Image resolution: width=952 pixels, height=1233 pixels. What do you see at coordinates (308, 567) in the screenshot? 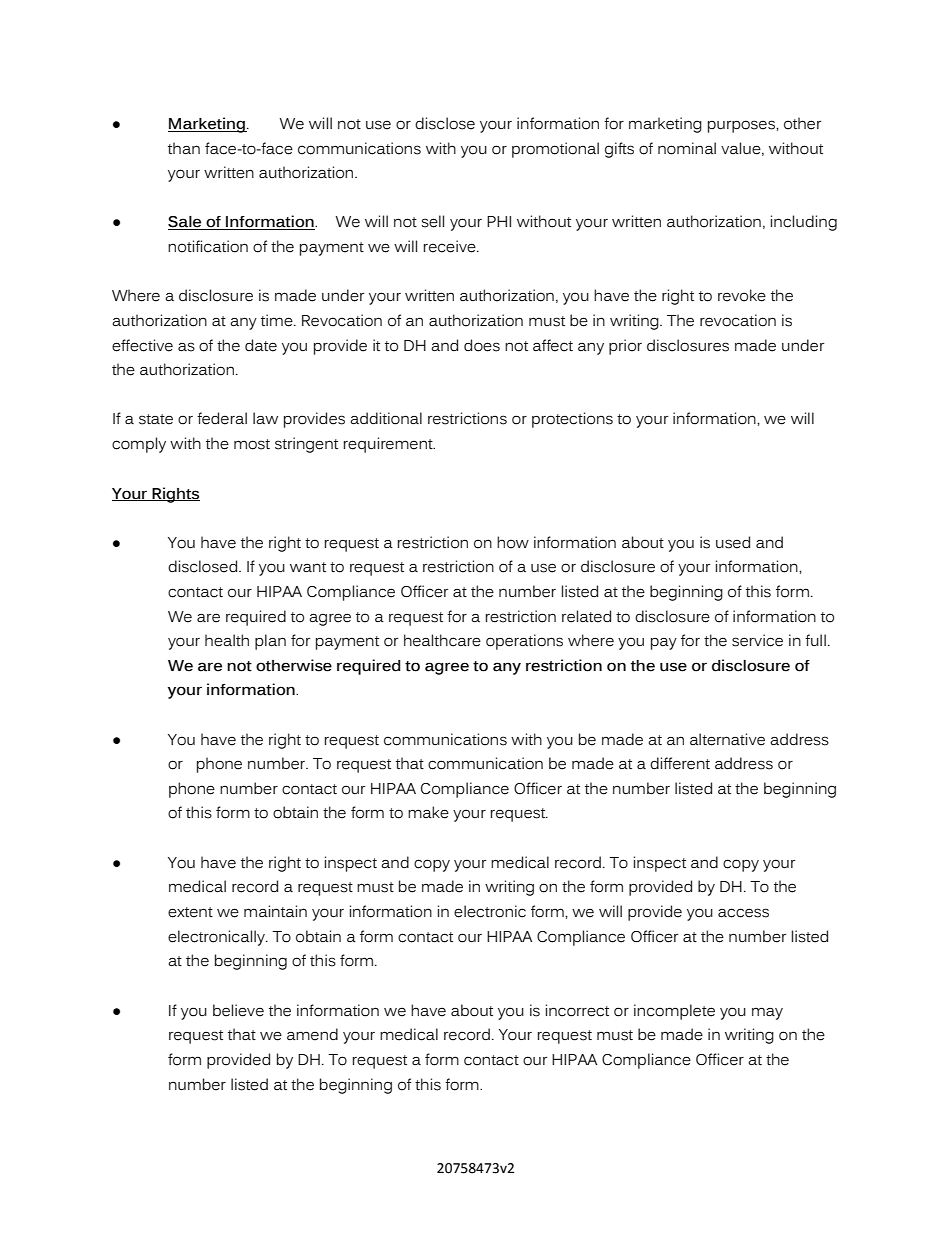
I see `want` at bounding box center [308, 567].
